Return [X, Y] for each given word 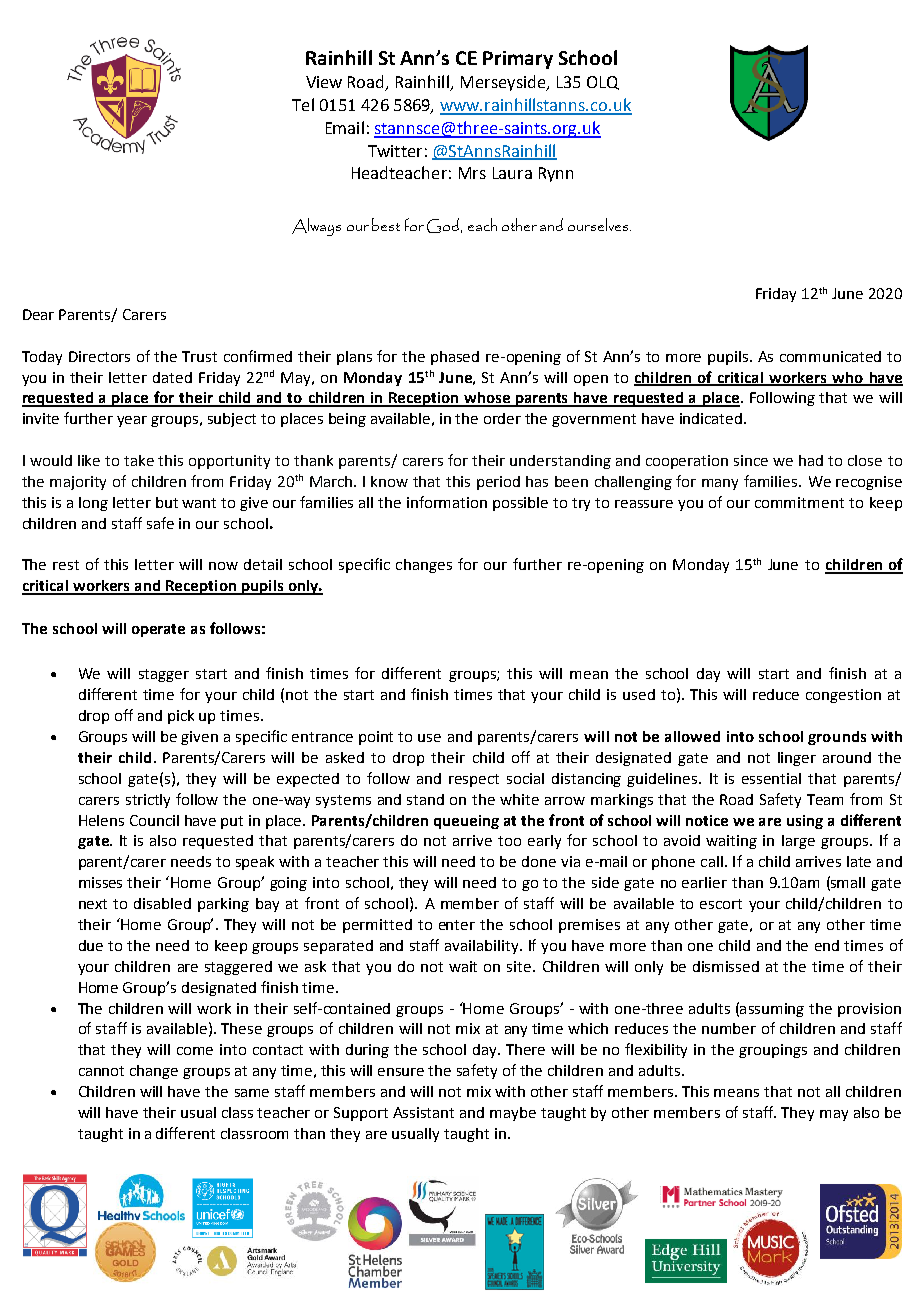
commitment [799, 502]
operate [158, 630]
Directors [99, 356]
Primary [518, 60]
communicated [830, 356]
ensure [401, 1072]
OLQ [603, 83]
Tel [303, 104]
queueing [466, 822]
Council [154, 820]
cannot [101, 1071]
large [798, 842]
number [729, 1028]
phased [455, 358]
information [447, 502]
